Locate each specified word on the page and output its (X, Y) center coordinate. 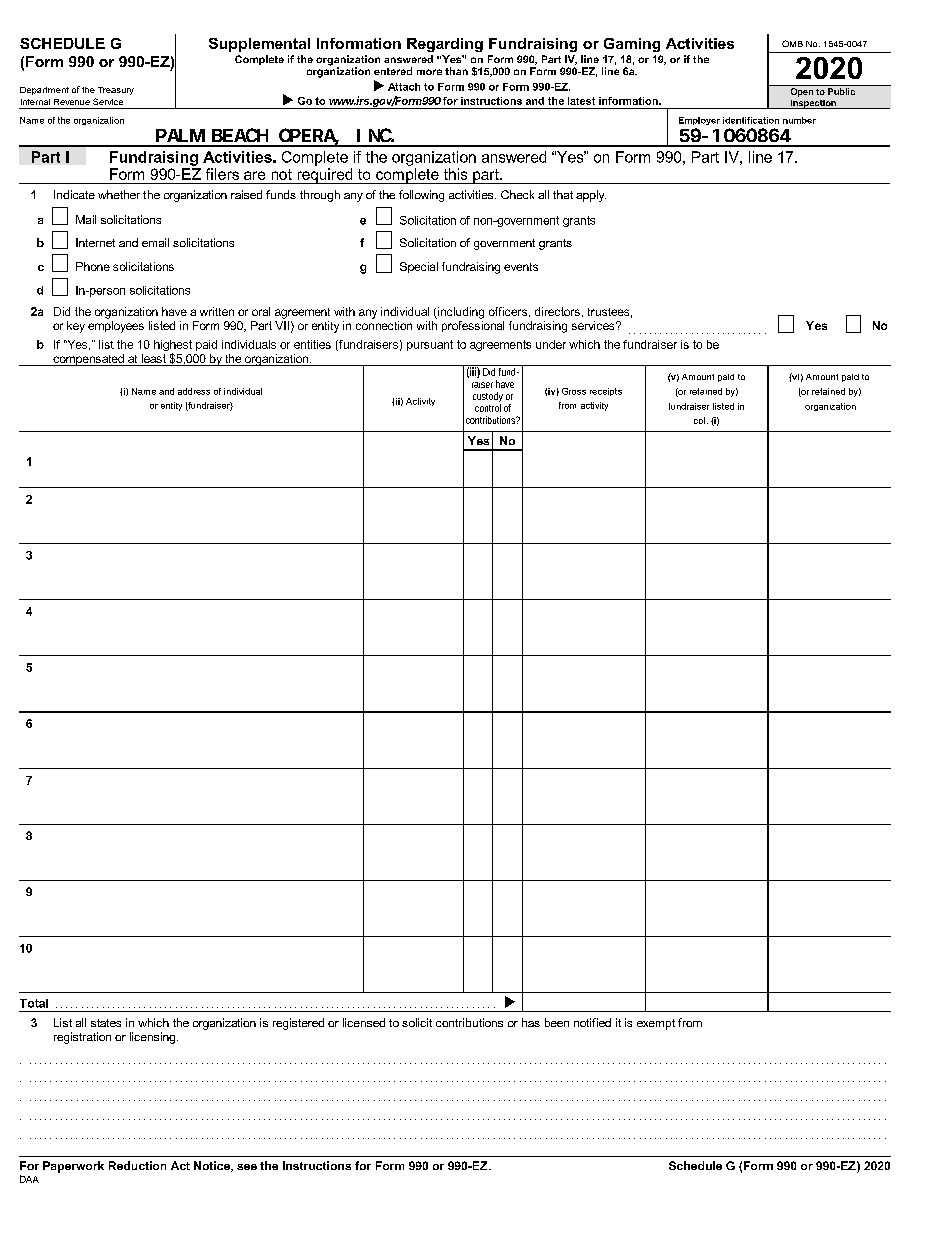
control (488, 408)
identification (751, 120)
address (194, 391)
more (429, 72)
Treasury (116, 91)
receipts (606, 392)
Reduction (137, 1165)
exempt (656, 1024)
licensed (364, 1022)
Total (34, 1003)
